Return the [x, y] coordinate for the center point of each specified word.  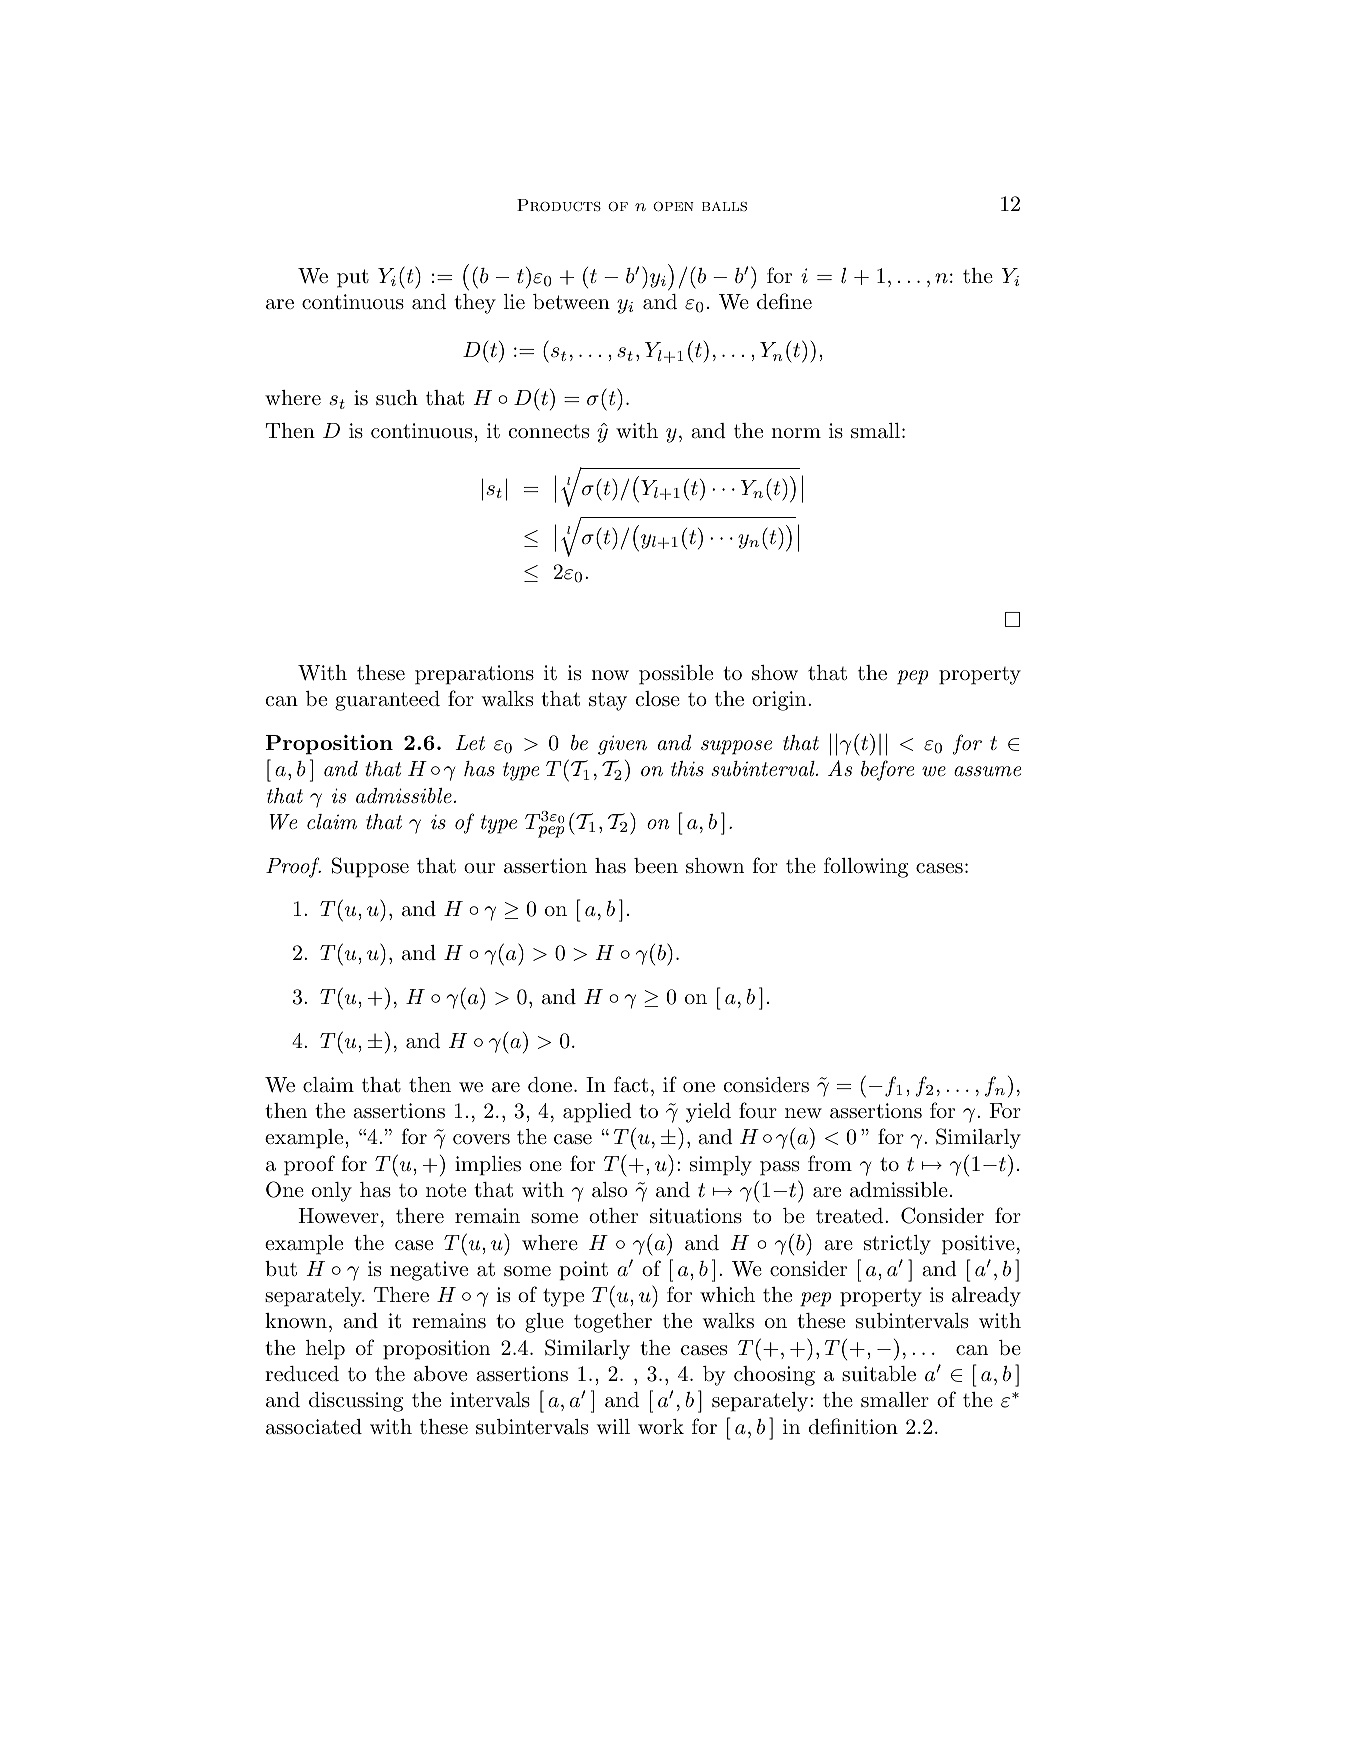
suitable [879, 1374]
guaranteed [387, 701]
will [613, 1426]
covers [481, 1139]
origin [780, 701]
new [803, 1113]
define [784, 301]
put [353, 278]
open [673, 207]
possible [676, 675]
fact [631, 1084]
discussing [356, 1402]
